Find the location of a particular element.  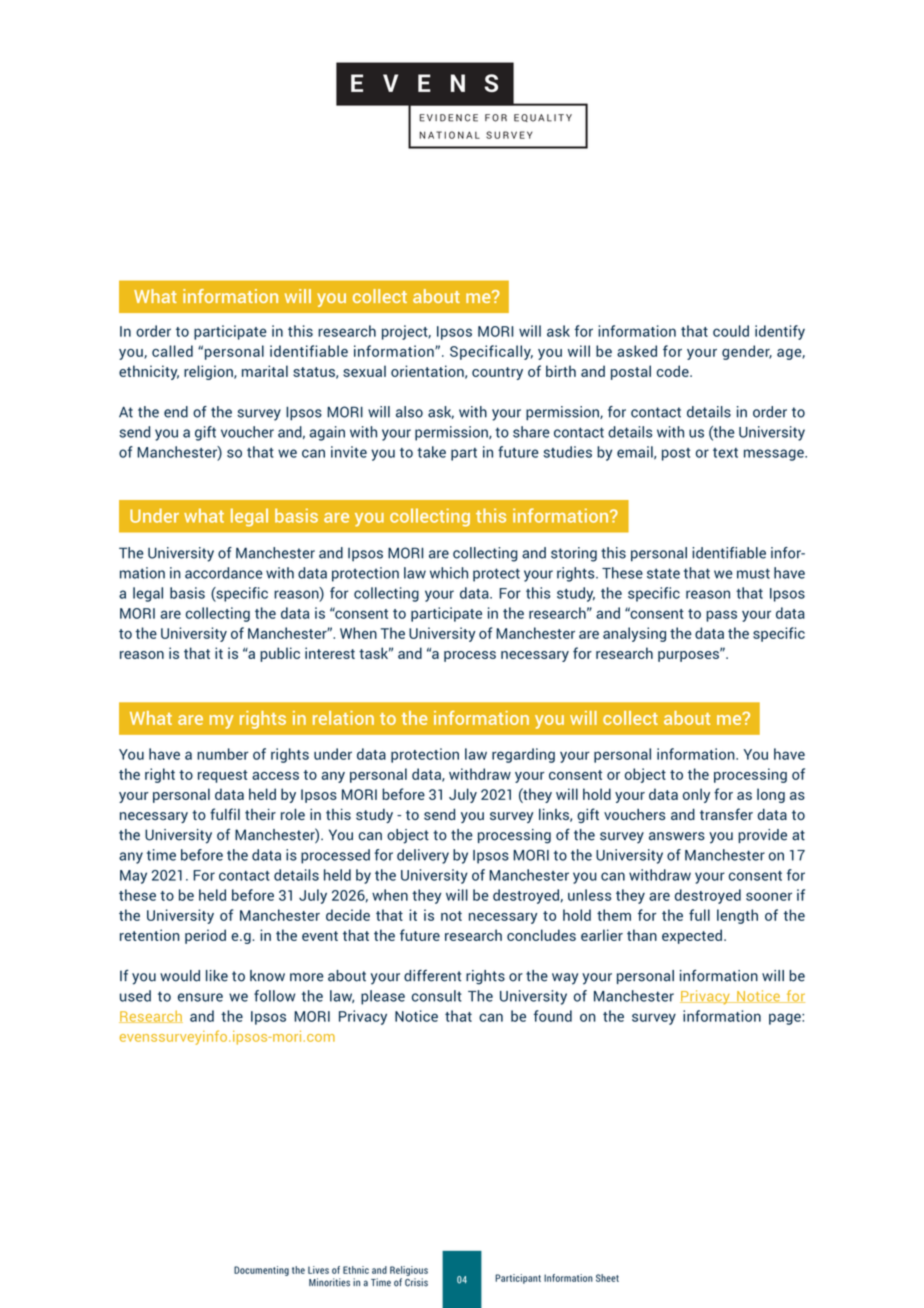

pass is located at coordinates (721, 616).
